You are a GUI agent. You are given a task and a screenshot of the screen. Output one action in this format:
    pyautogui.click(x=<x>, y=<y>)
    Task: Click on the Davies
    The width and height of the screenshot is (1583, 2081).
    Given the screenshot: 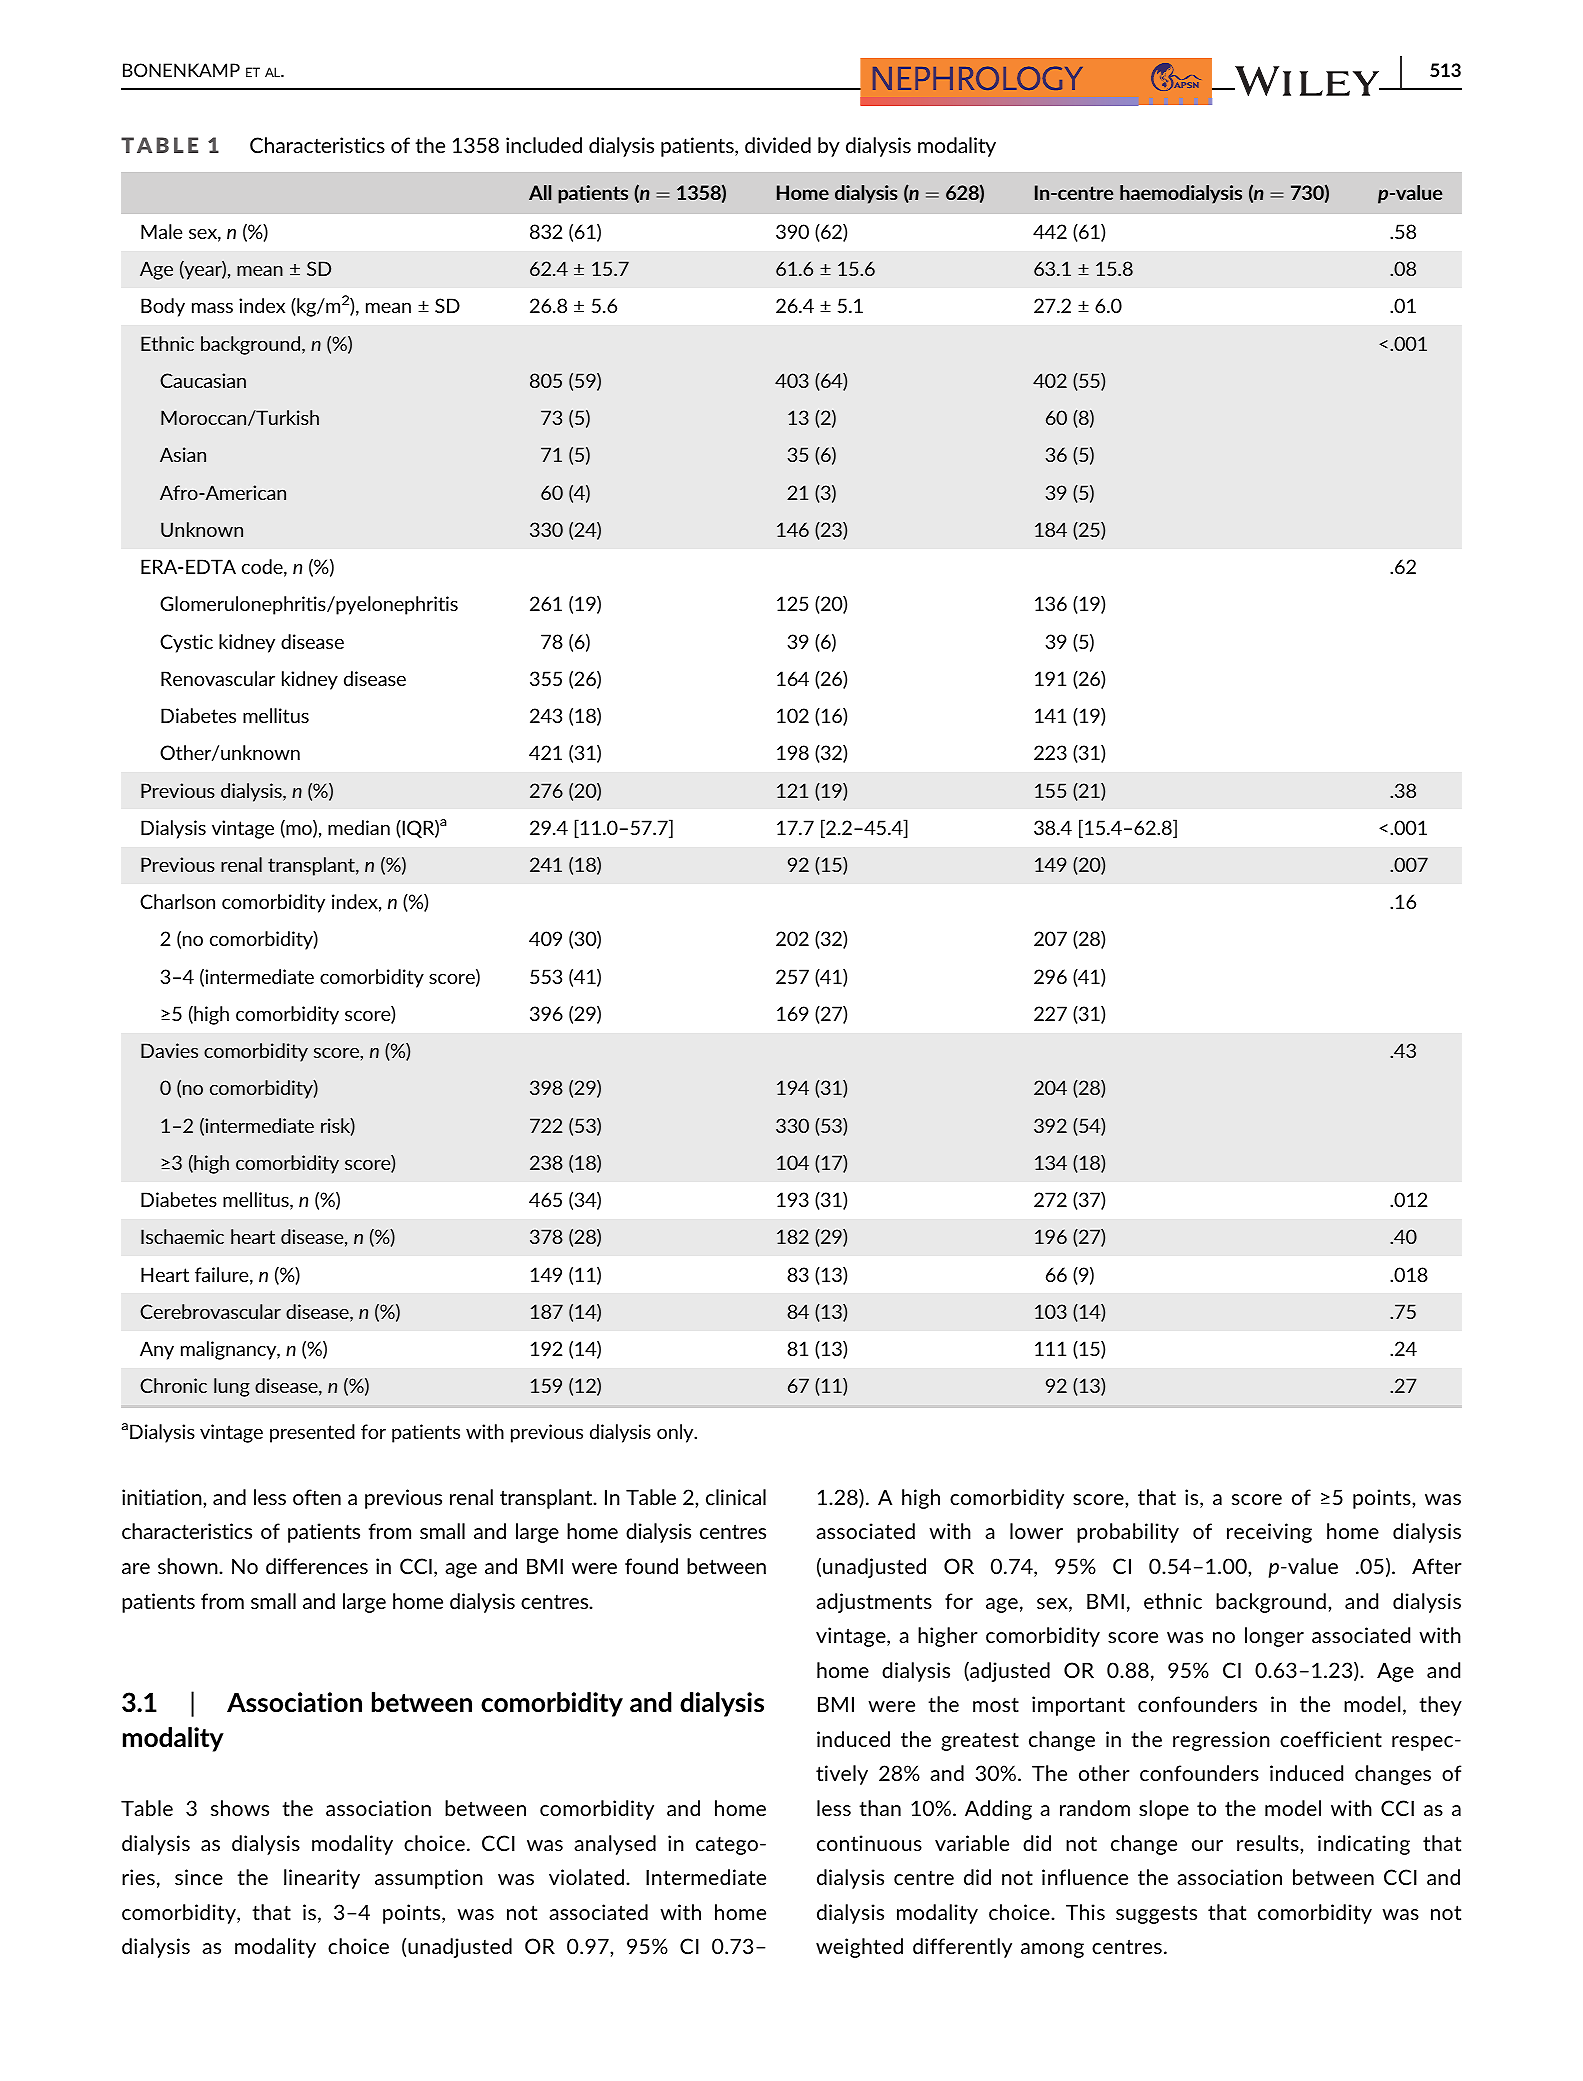 What is the action you would take?
    pyautogui.click(x=169, y=1050)
